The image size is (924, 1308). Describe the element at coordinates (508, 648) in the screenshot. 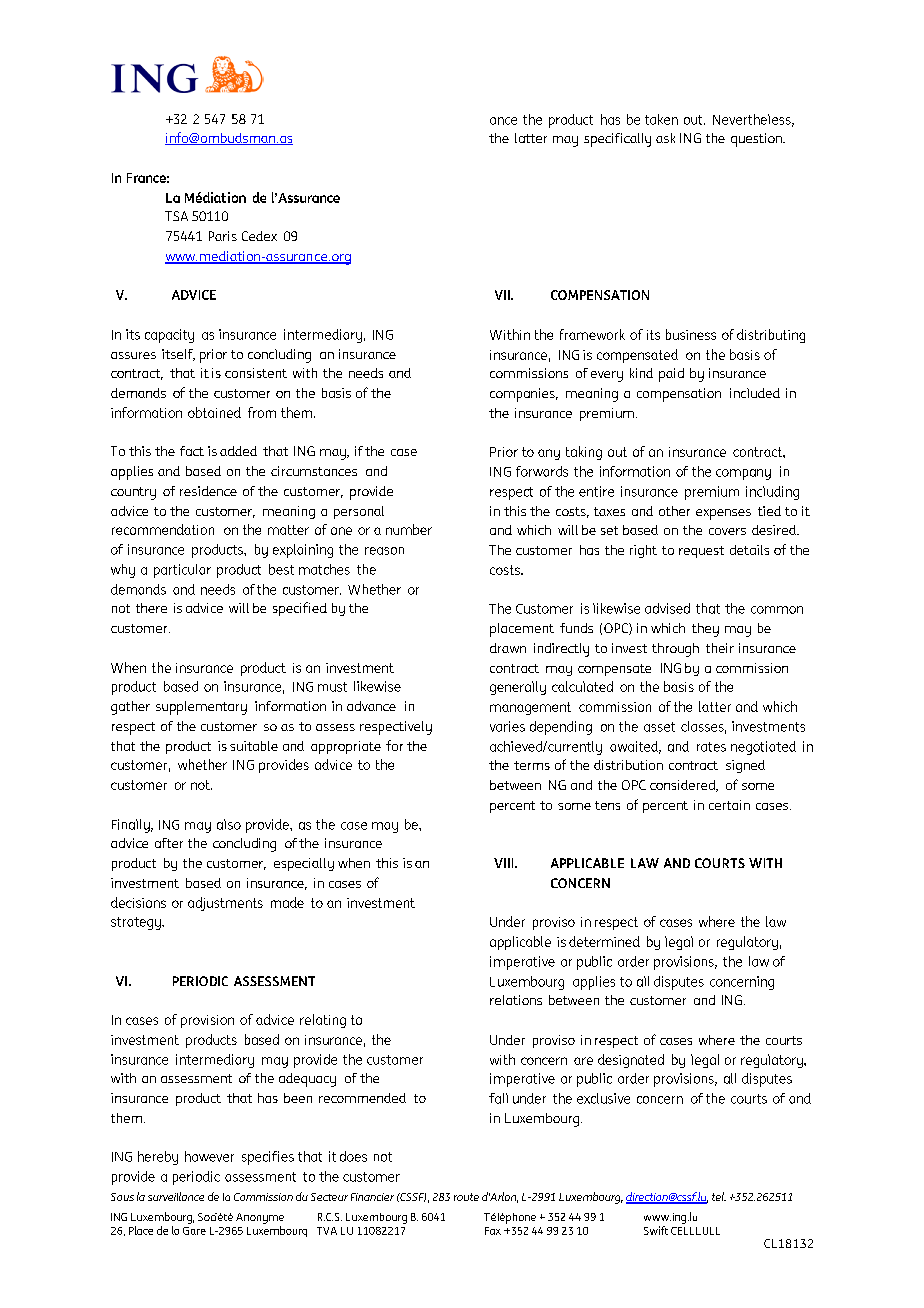

I see `drawn` at that location.
